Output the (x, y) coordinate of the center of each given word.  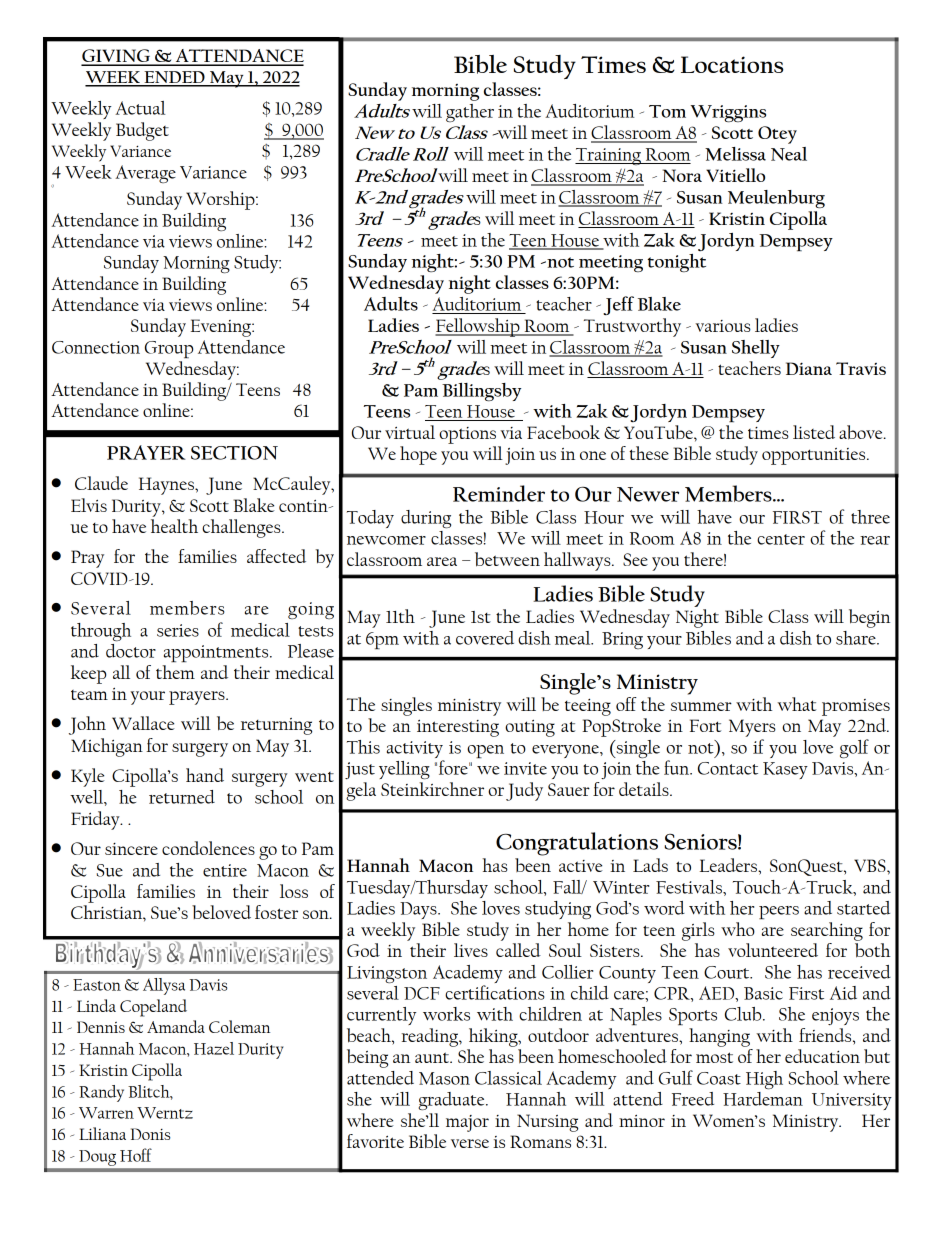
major (467, 1123)
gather (470, 113)
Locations (732, 64)
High (764, 1080)
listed (814, 432)
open (485, 751)
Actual (140, 108)
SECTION (234, 453)
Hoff (136, 1155)
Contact (728, 768)
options (467, 435)
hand (205, 775)
